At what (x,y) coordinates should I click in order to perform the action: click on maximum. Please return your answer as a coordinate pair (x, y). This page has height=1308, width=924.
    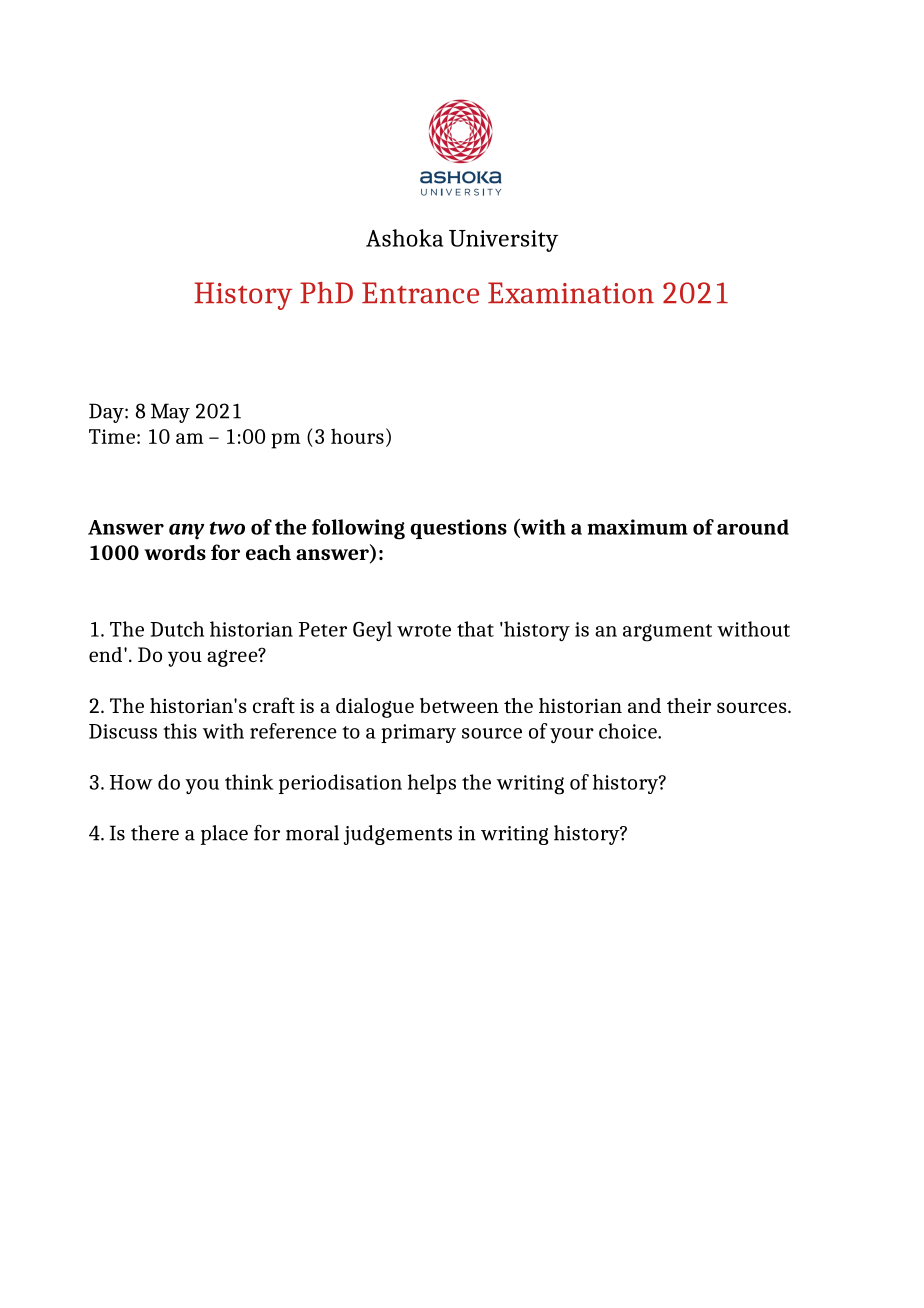
    Looking at the image, I should click on (638, 527).
